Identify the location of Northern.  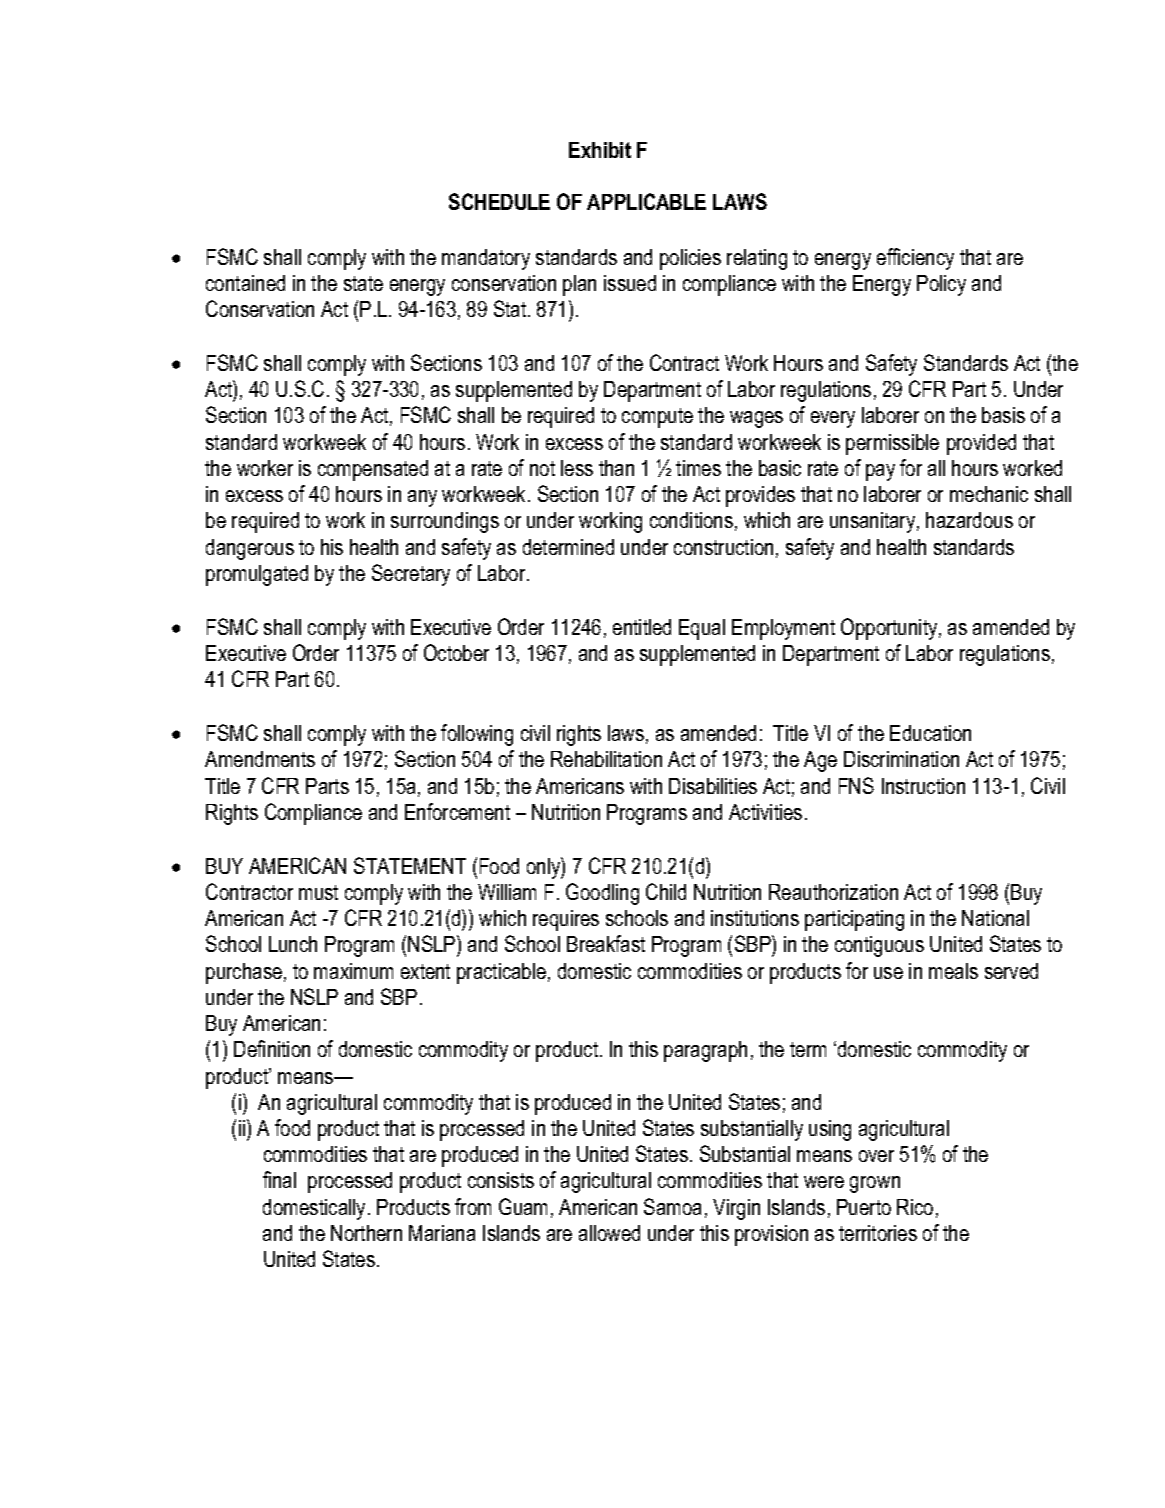
(366, 1233).
